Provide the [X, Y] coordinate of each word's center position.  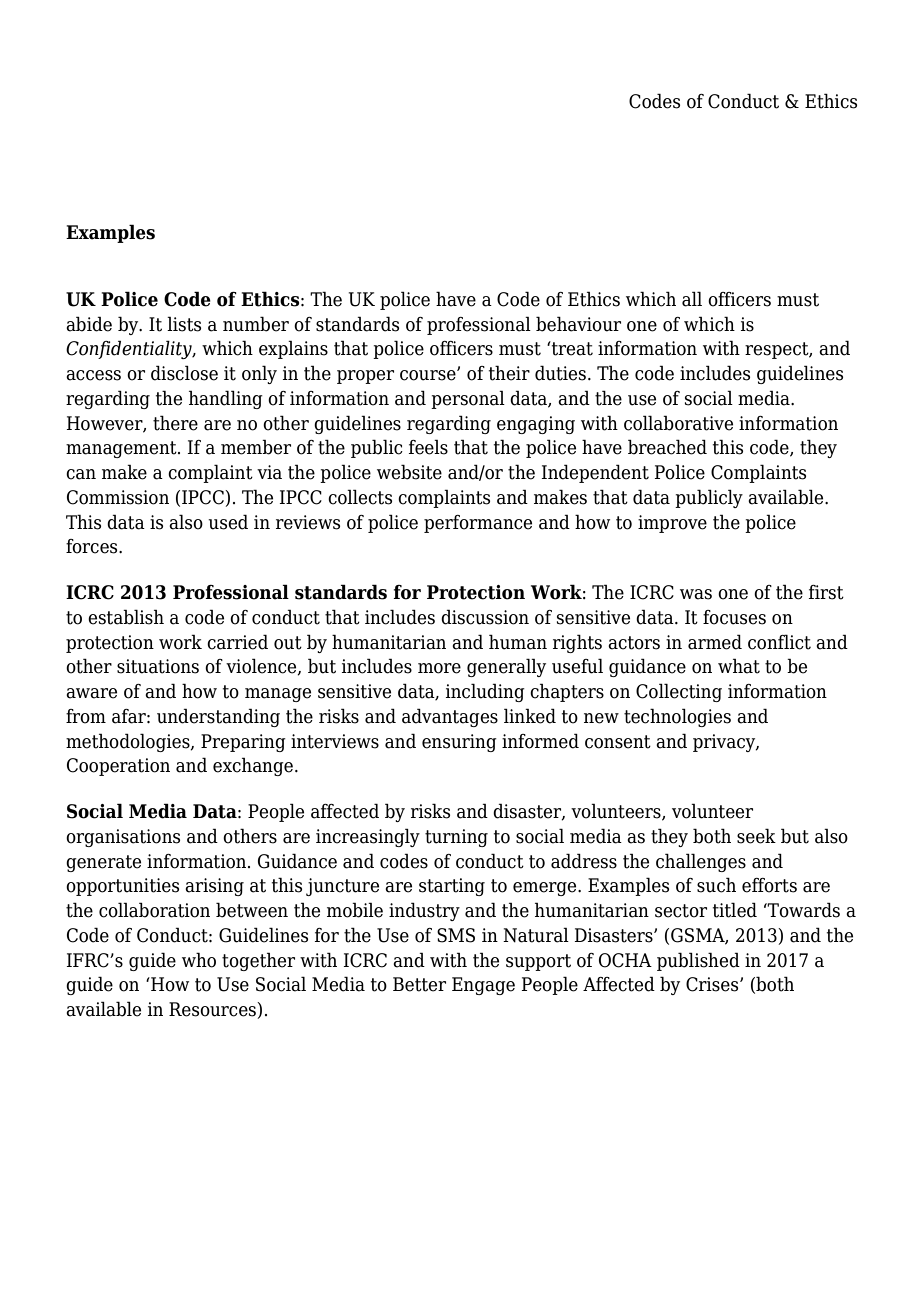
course [429, 375]
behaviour [578, 324]
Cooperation [118, 767]
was [696, 594]
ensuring [459, 743]
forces [93, 546]
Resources [213, 1010]
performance [478, 524]
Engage [483, 986]
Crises [713, 984]
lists [184, 324]
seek [756, 836]
